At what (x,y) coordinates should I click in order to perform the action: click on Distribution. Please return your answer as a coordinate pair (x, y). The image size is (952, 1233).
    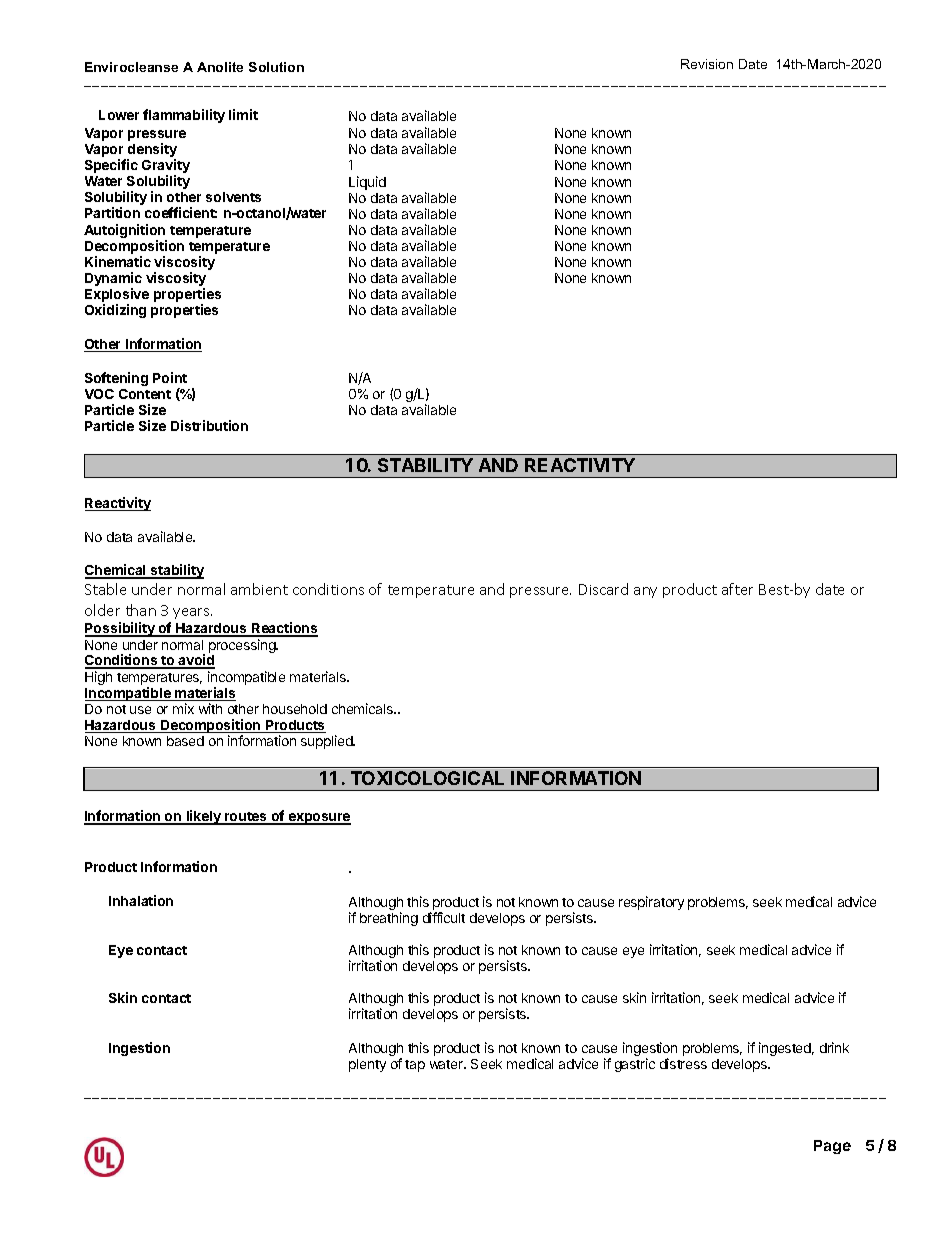
    Looking at the image, I should click on (209, 425).
